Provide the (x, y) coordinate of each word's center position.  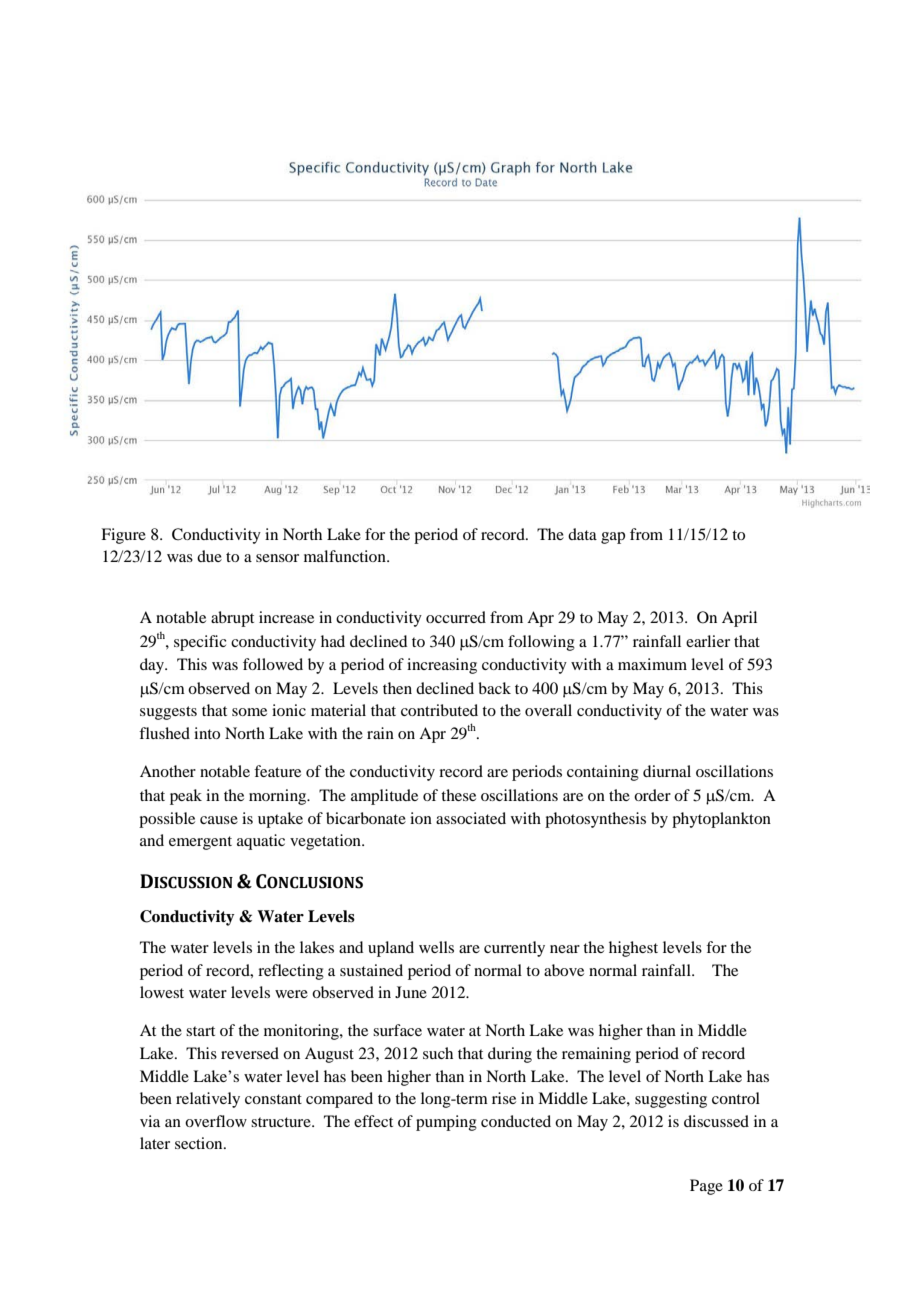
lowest (162, 992)
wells (436, 947)
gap (613, 538)
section (200, 1143)
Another (168, 771)
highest (633, 949)
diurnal (667, 771)
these (458, 795)
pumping (446, 1123)
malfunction (346, 556)
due (209, 556)
